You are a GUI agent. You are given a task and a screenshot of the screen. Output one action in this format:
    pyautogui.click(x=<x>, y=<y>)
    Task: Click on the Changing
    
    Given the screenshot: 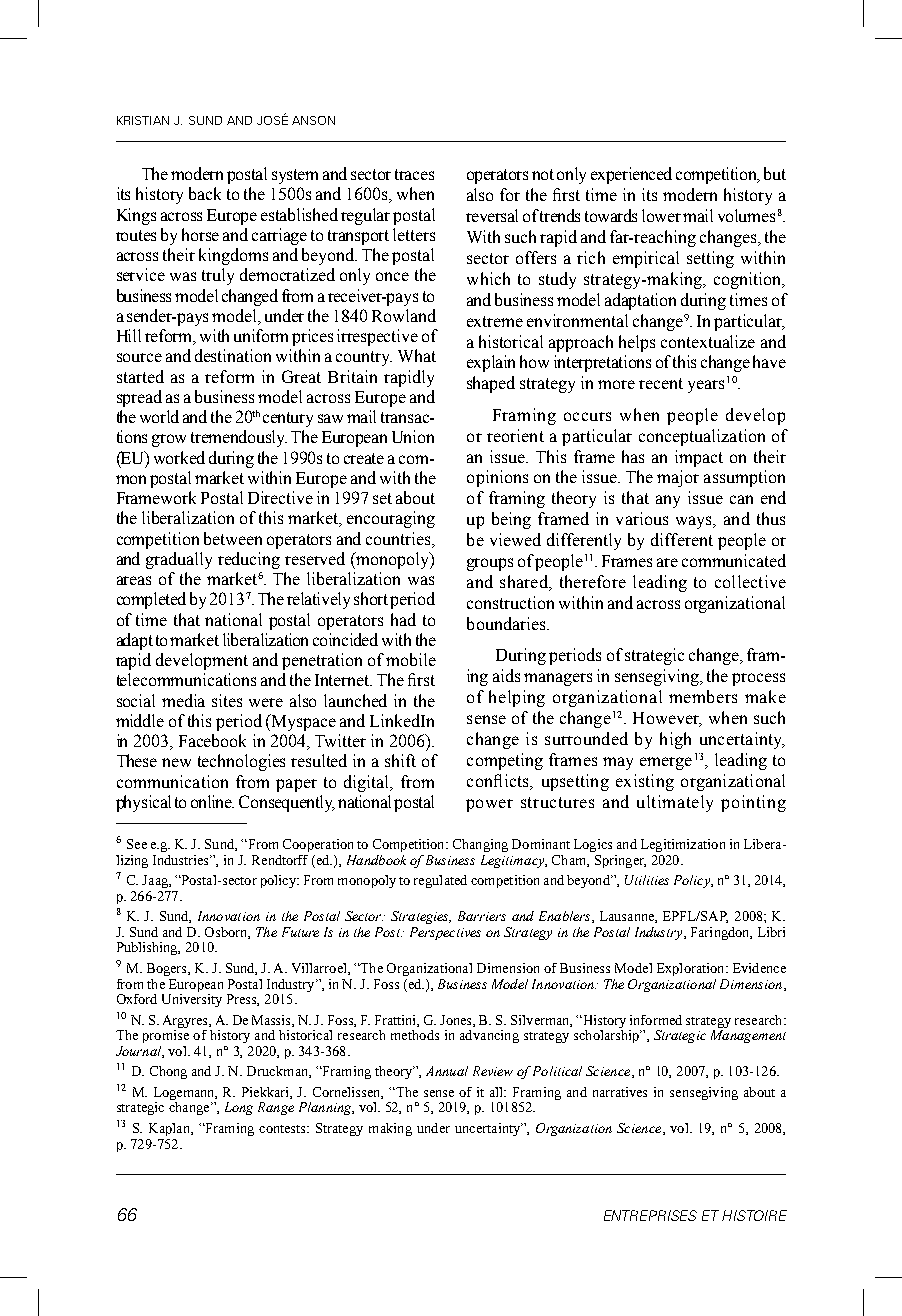 What is the action you would take?
    pyautogui.click(x=480, y=845)
